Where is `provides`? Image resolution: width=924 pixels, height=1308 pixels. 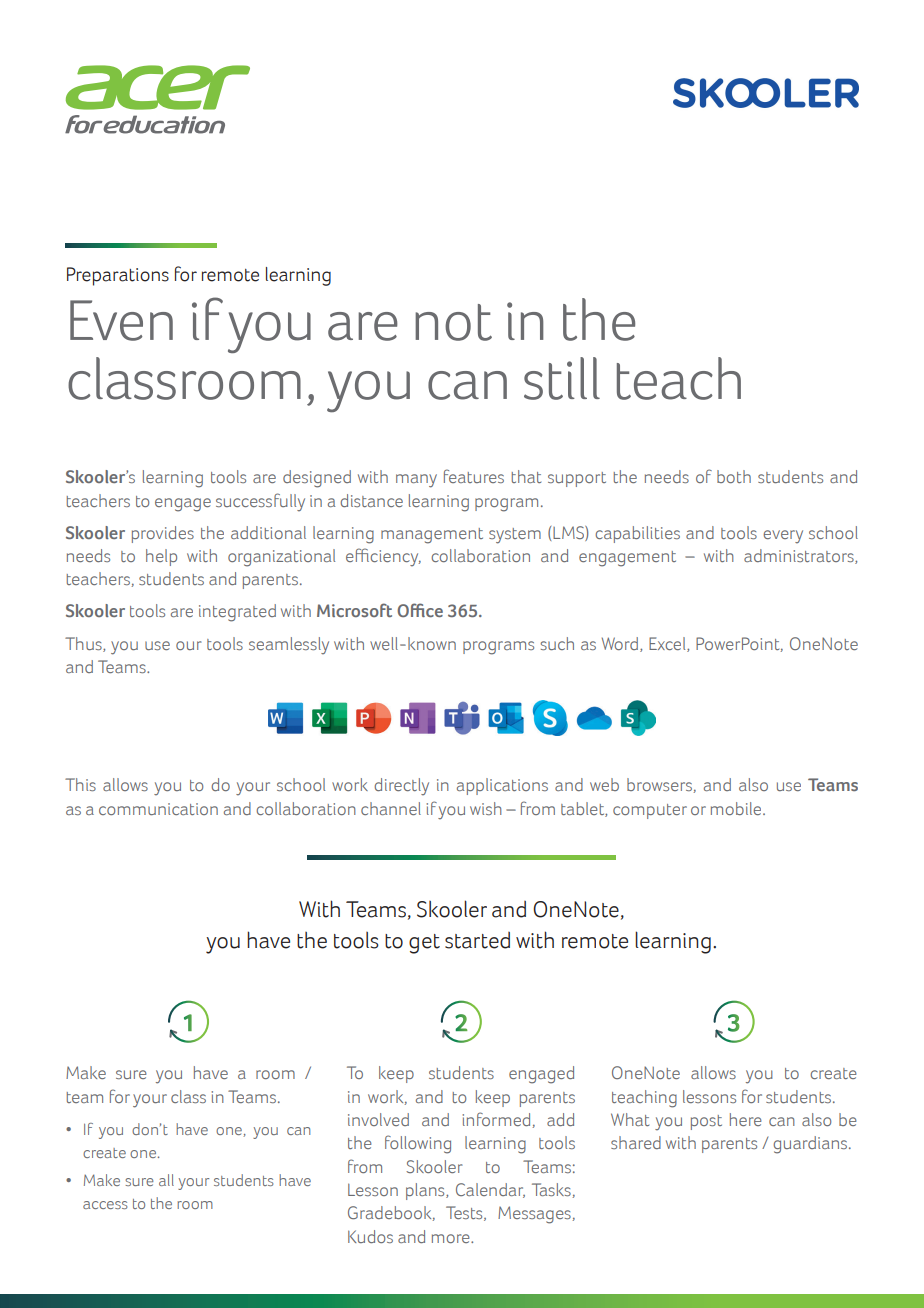
provides is located at coordinates (163, 534).
